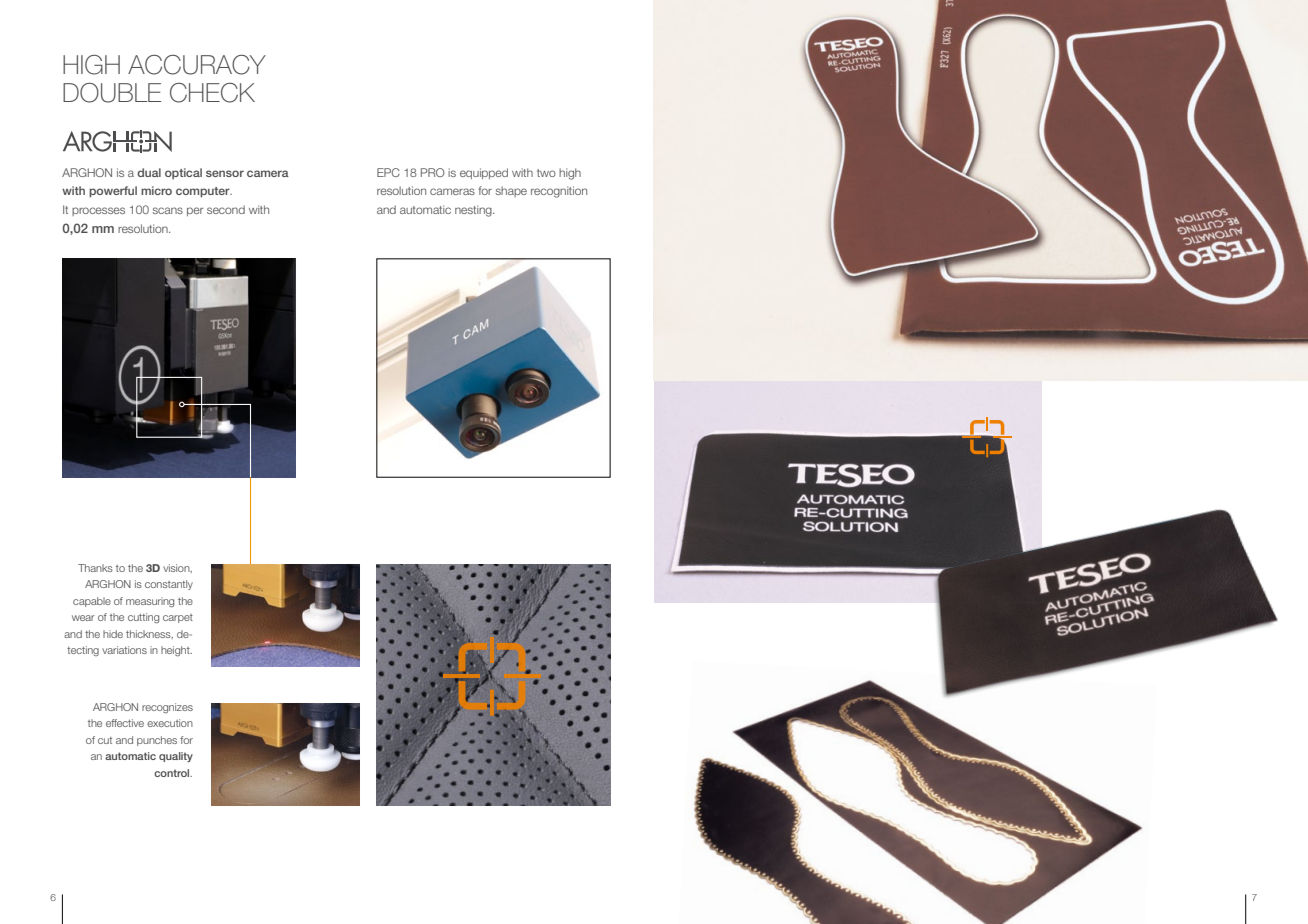  I want to click on DOUBLE, so click(112, 93).
